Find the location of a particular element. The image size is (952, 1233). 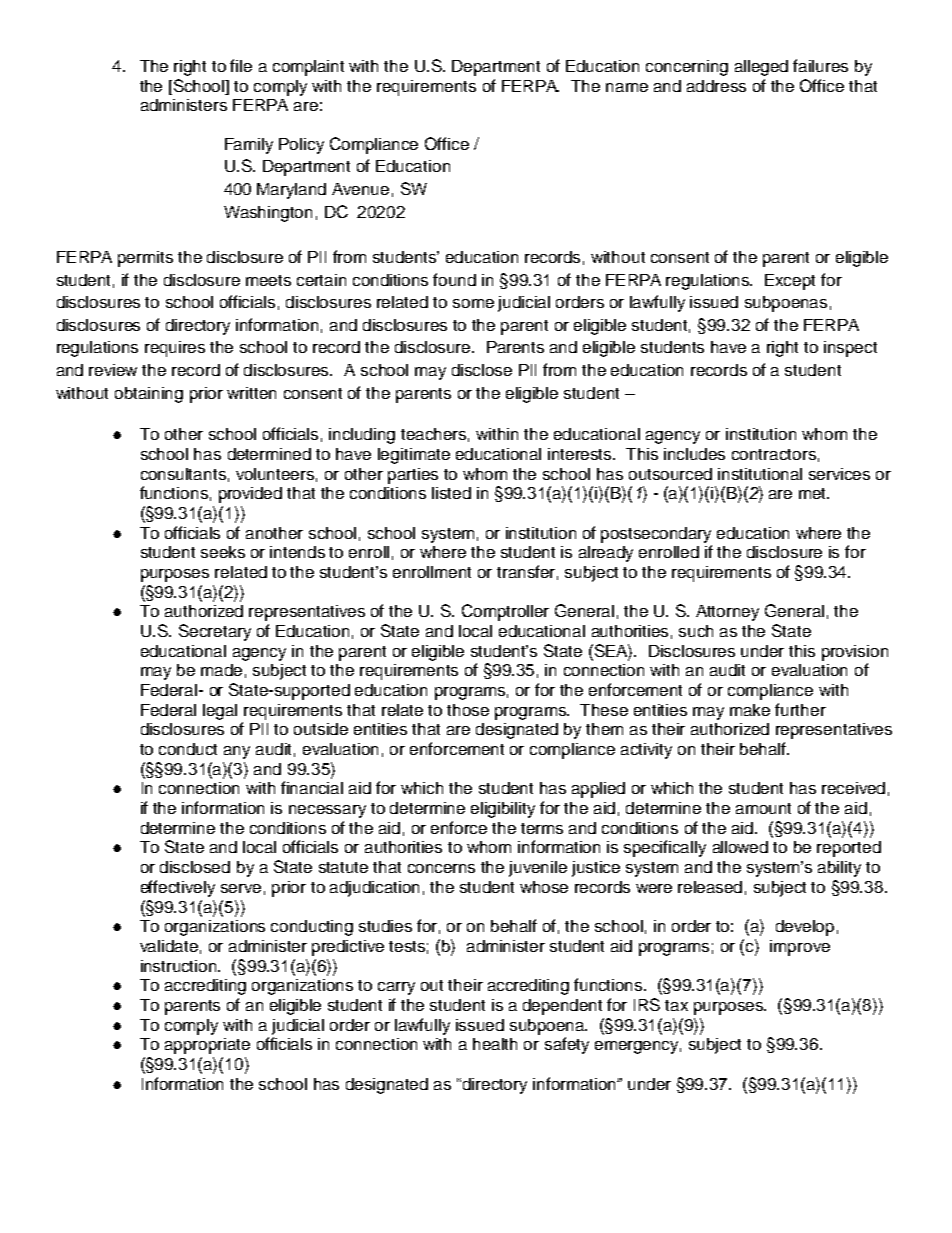

Comptroller is located at coordinates (505, 612).
